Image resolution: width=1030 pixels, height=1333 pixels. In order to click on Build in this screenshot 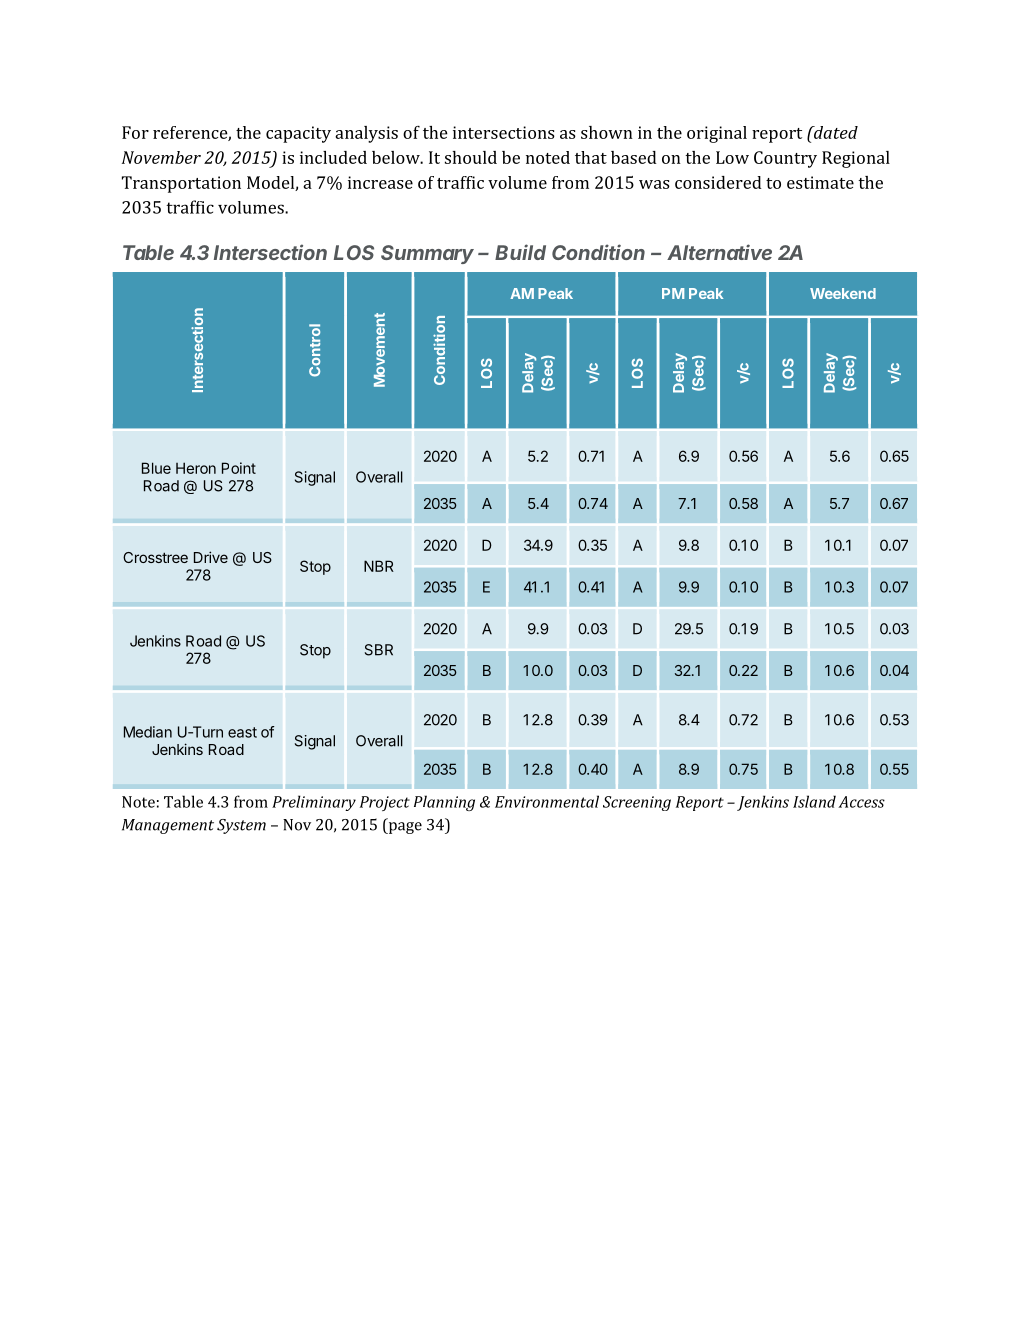, I will do `click(520, 252)`.
